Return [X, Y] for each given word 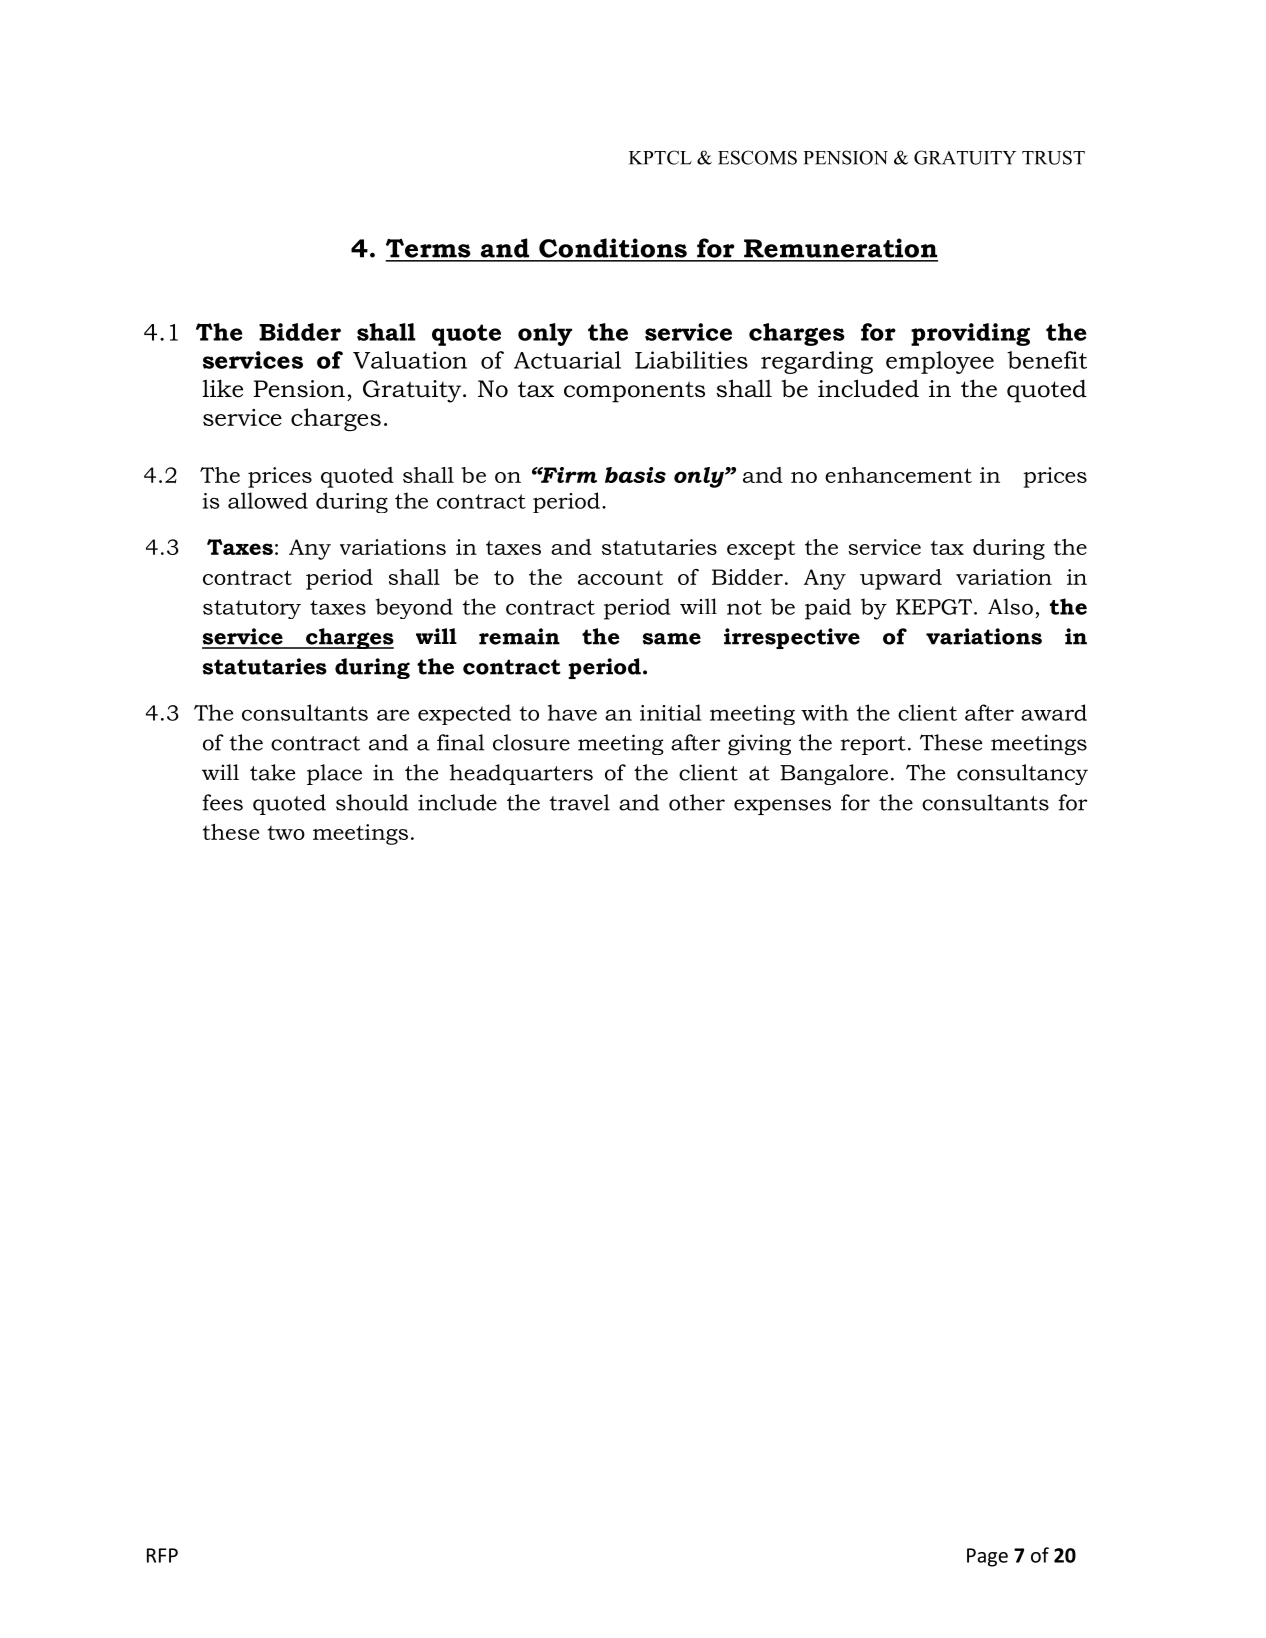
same [672, 639]
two [286, 833]
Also [1010, 606]
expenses [782, 807]
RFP [162, 1555]
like [222, 388]
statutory [252, 609]
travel [579, 802]
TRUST [1053, 157]
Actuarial [567, 360]
